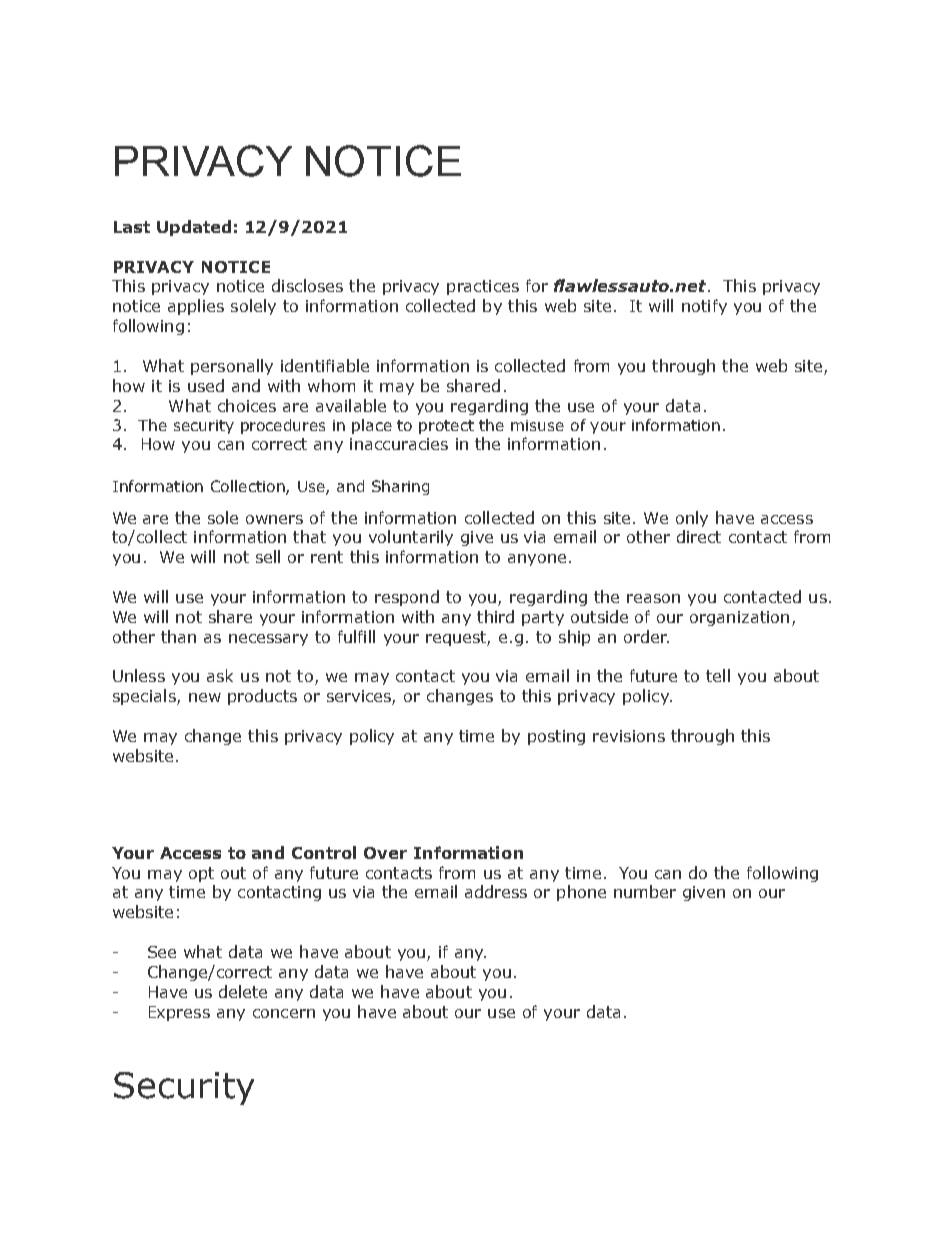 The image size is (952, 1233). What do you see at coordinates (704, 307) in the screenshot?
I see `notify` at bounding box center [704, 307].
